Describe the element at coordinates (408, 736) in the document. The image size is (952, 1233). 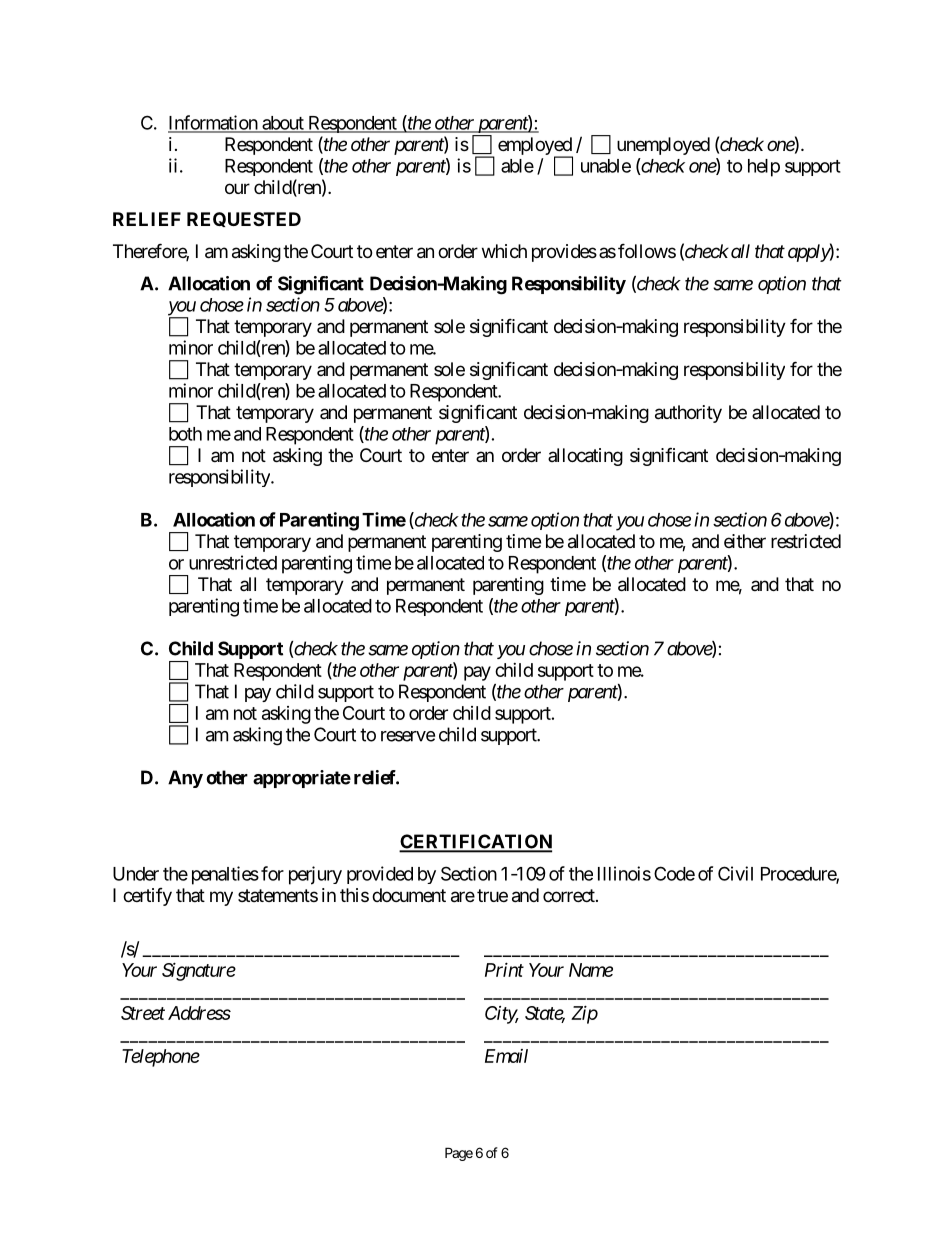
I see `reserve` at that location.
